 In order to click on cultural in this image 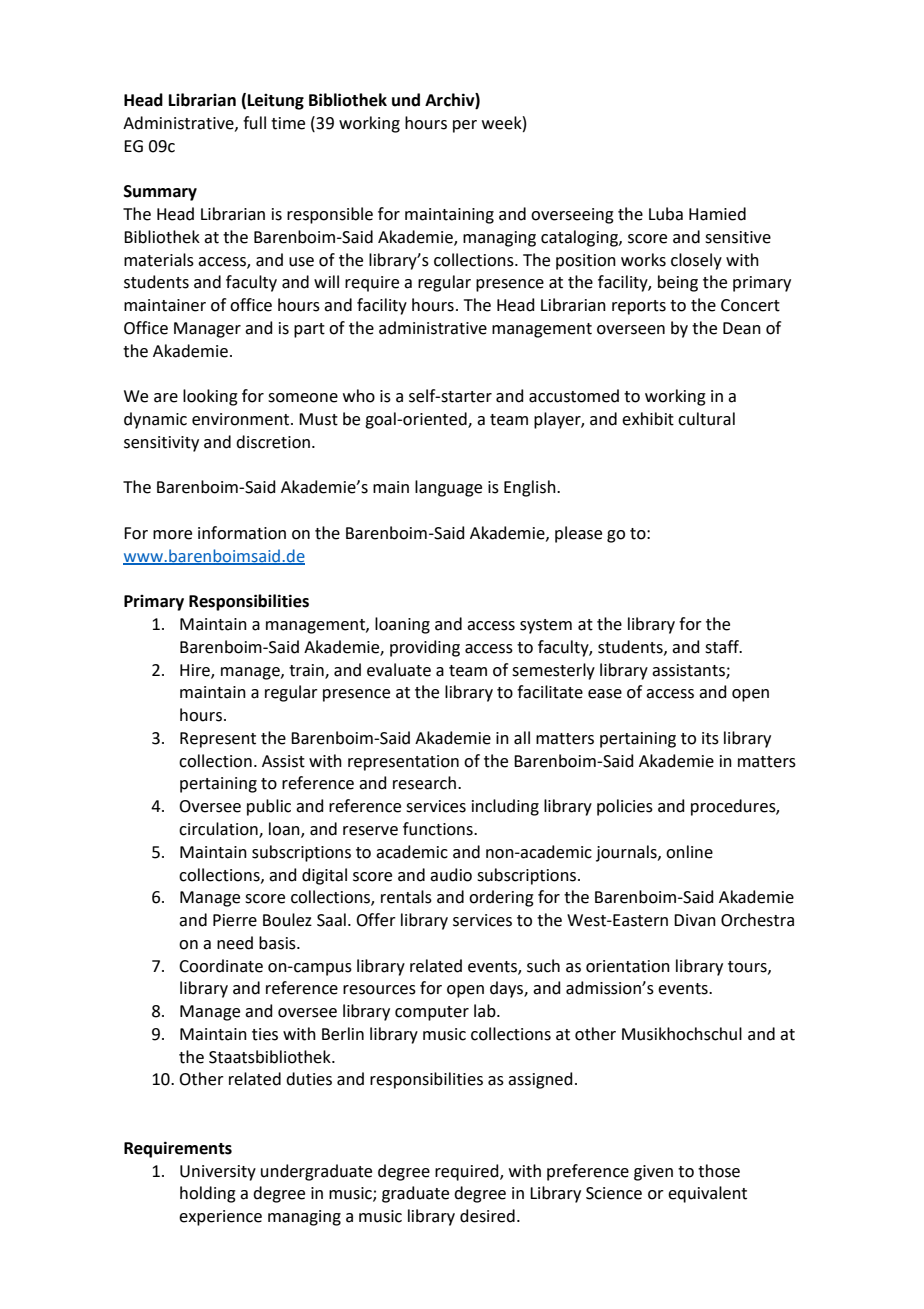, I will do `click(706, 419)`.
